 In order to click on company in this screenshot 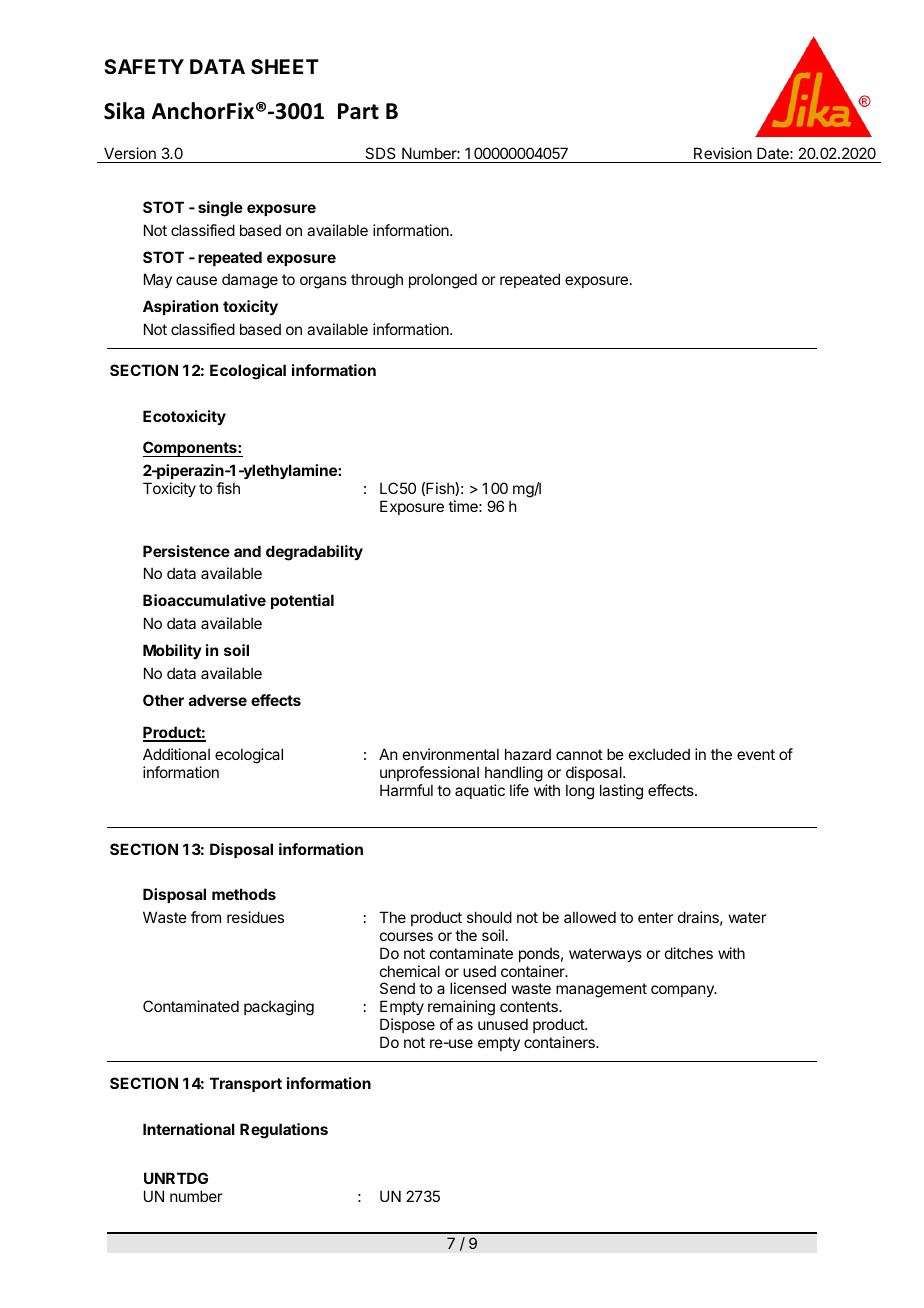, I will do `click(683, 991)`.
